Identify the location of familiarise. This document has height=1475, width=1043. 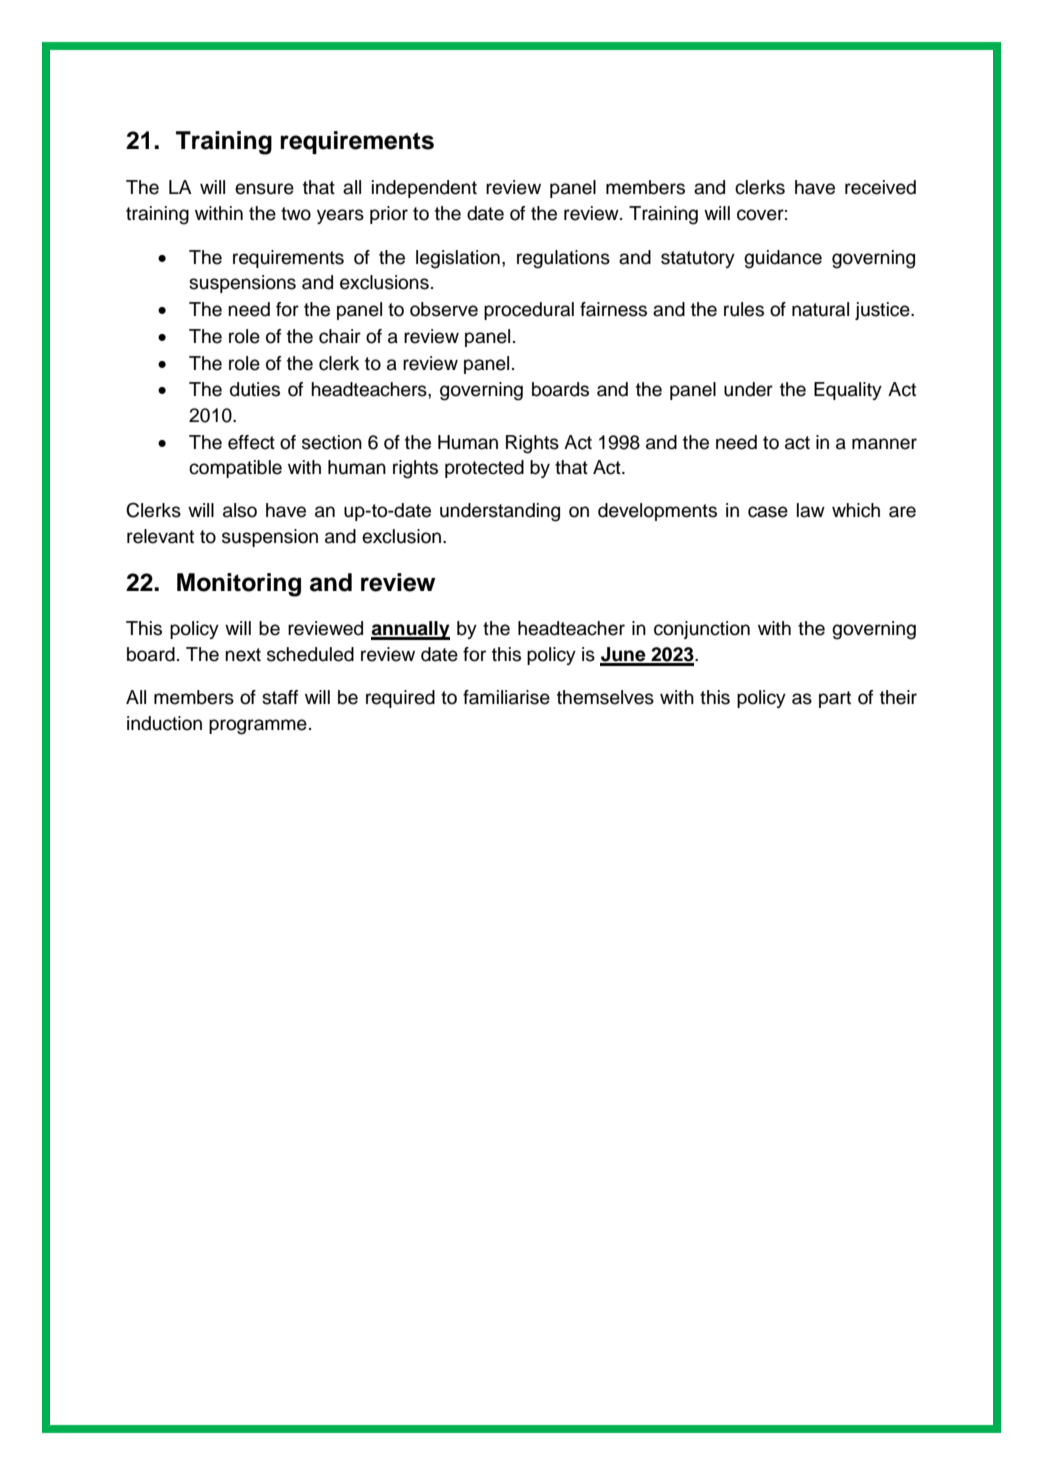
(506, 697).
